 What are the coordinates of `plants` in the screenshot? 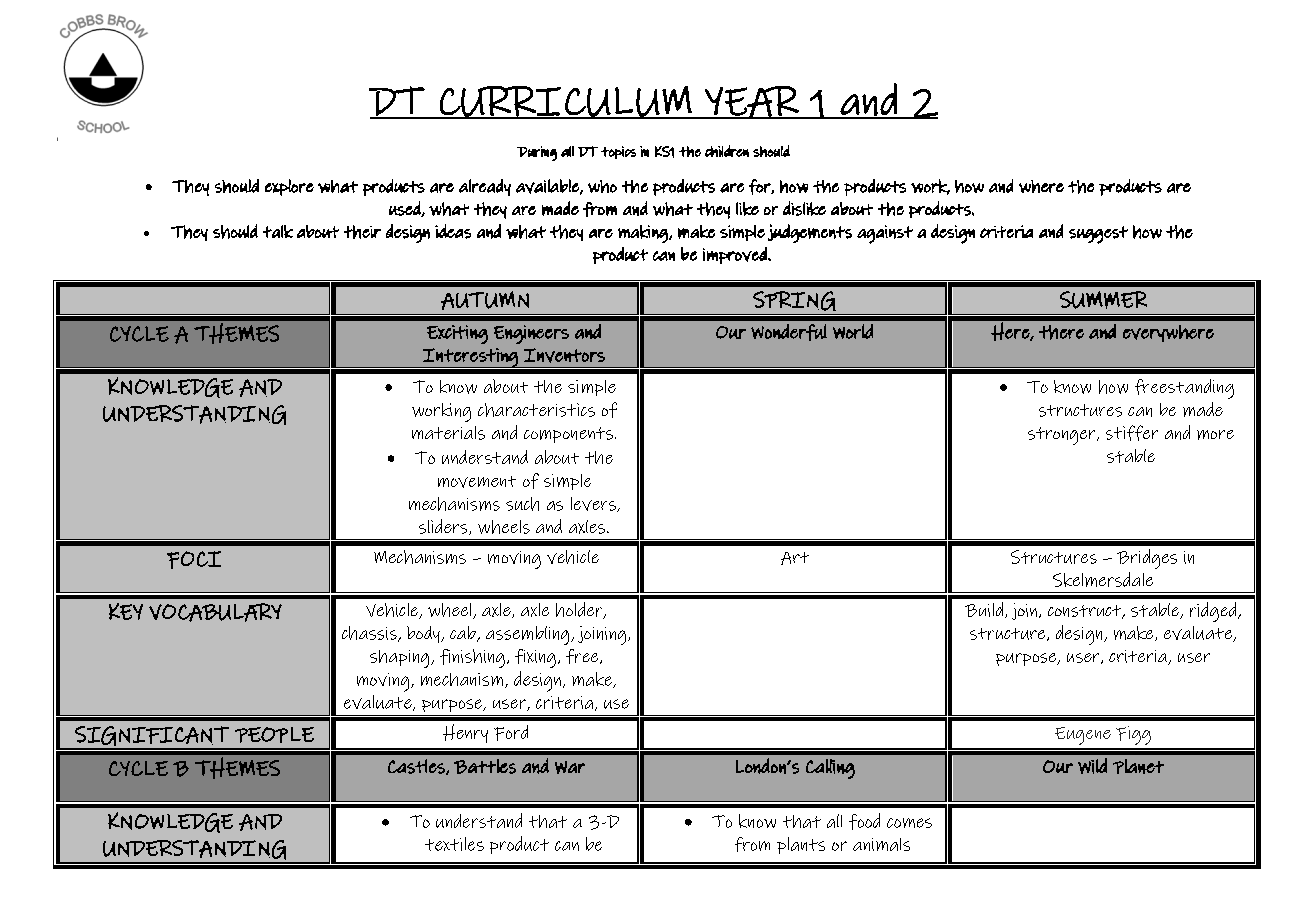 It's located at (801, 845).
